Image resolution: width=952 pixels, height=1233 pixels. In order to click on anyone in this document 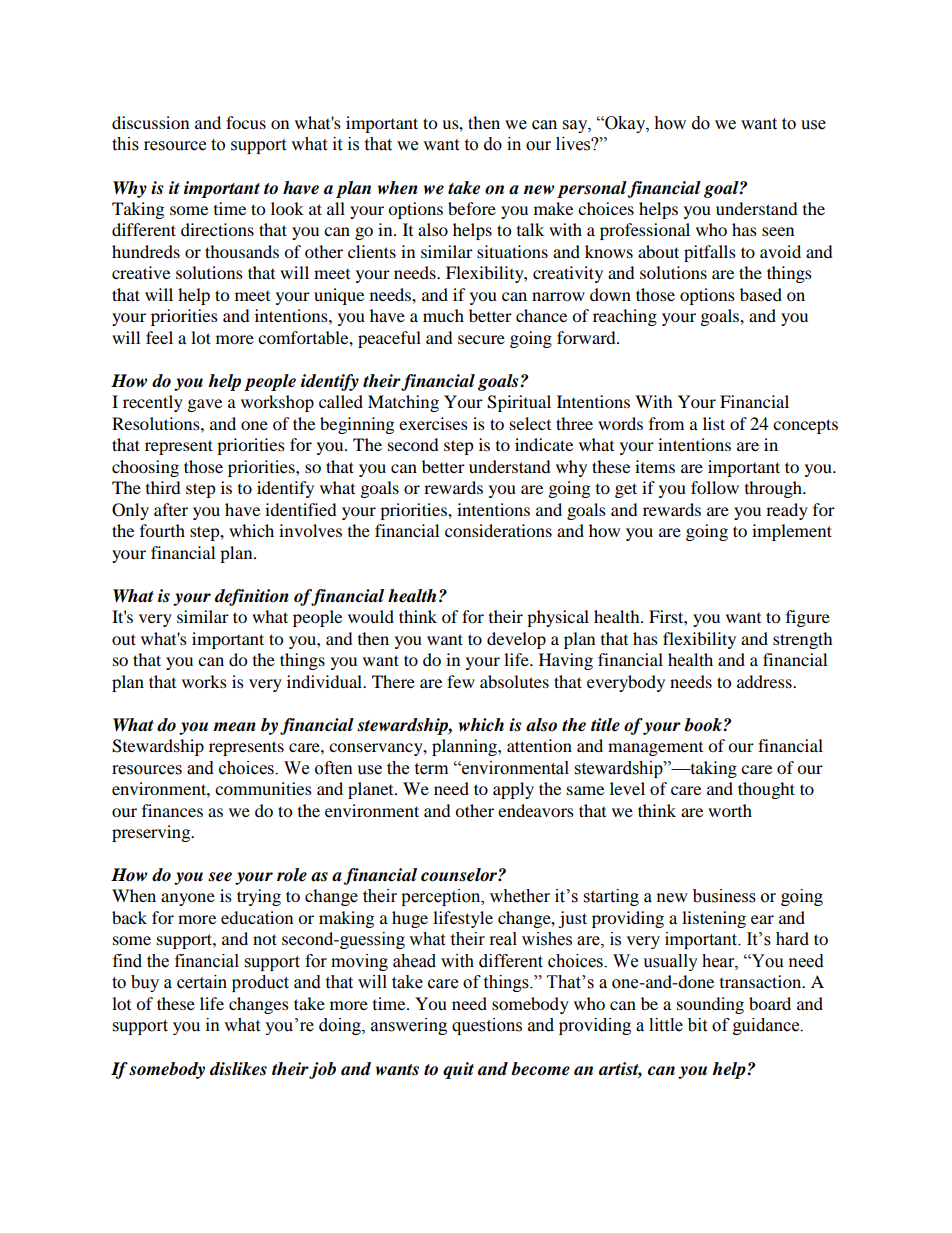, I will do `click(188, 899)`.
